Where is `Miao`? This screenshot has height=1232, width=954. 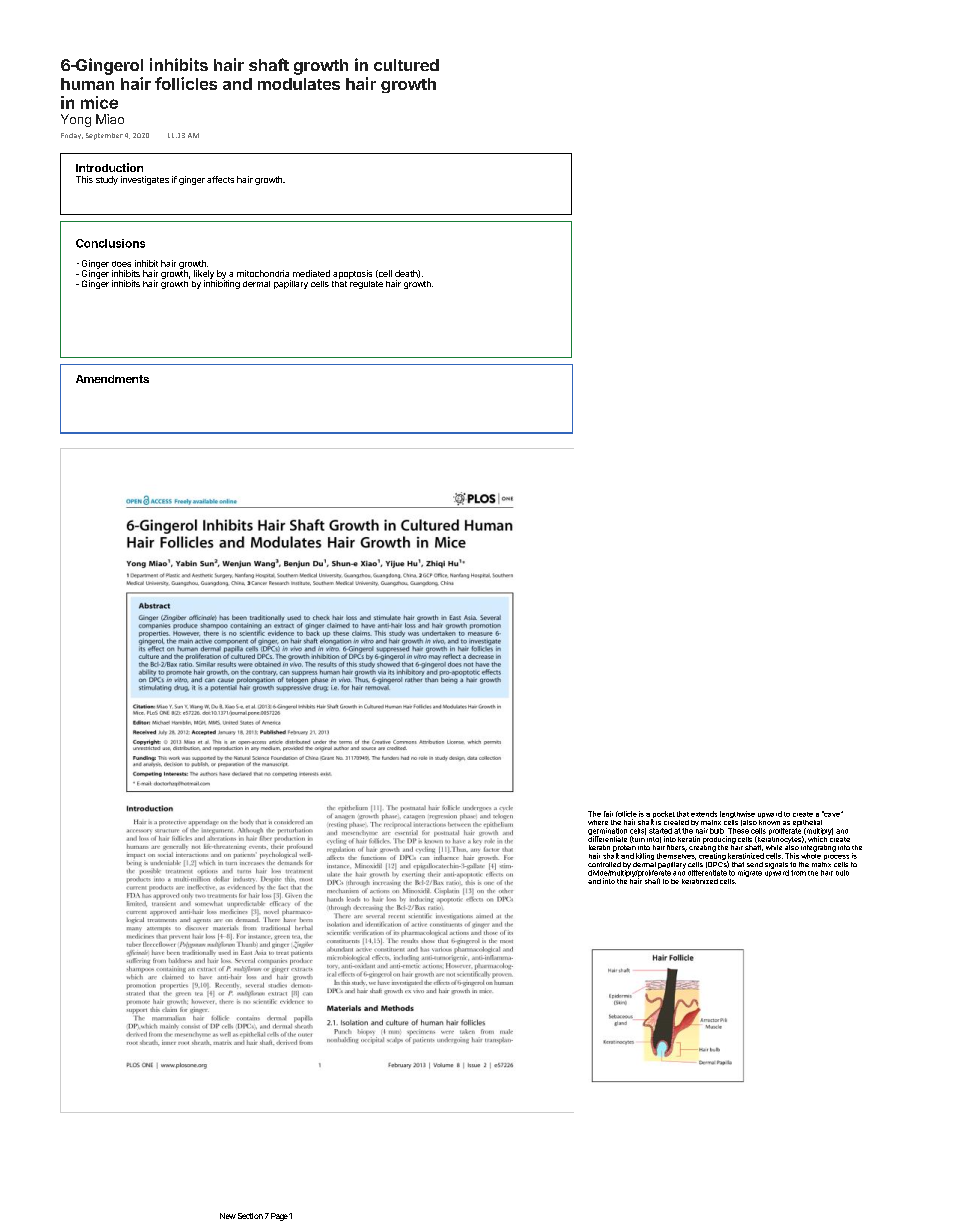 Miao is located at coordinates (110, 119).
